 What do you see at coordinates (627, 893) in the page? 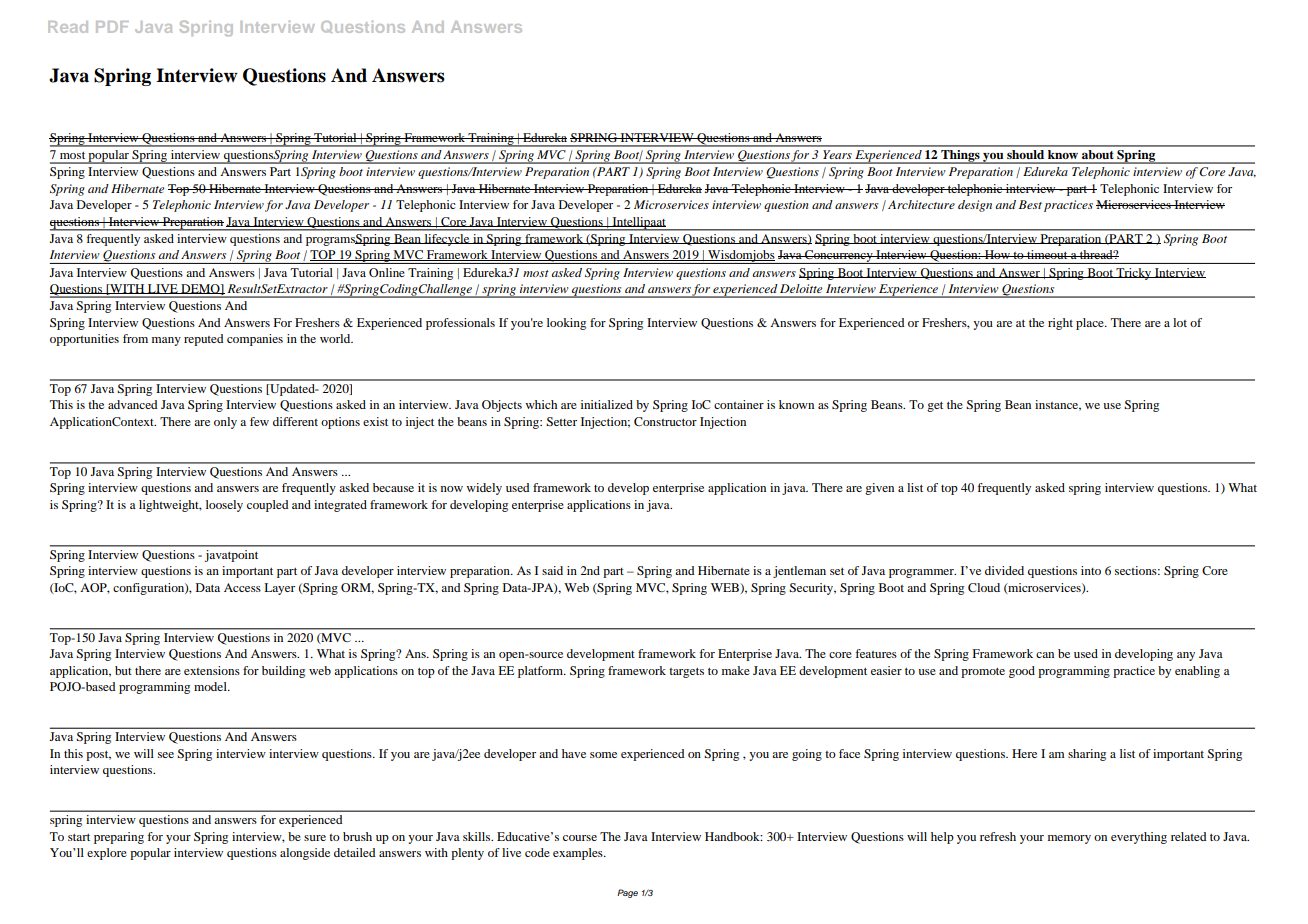
I see `Page` at bounding box center [627, 893].
